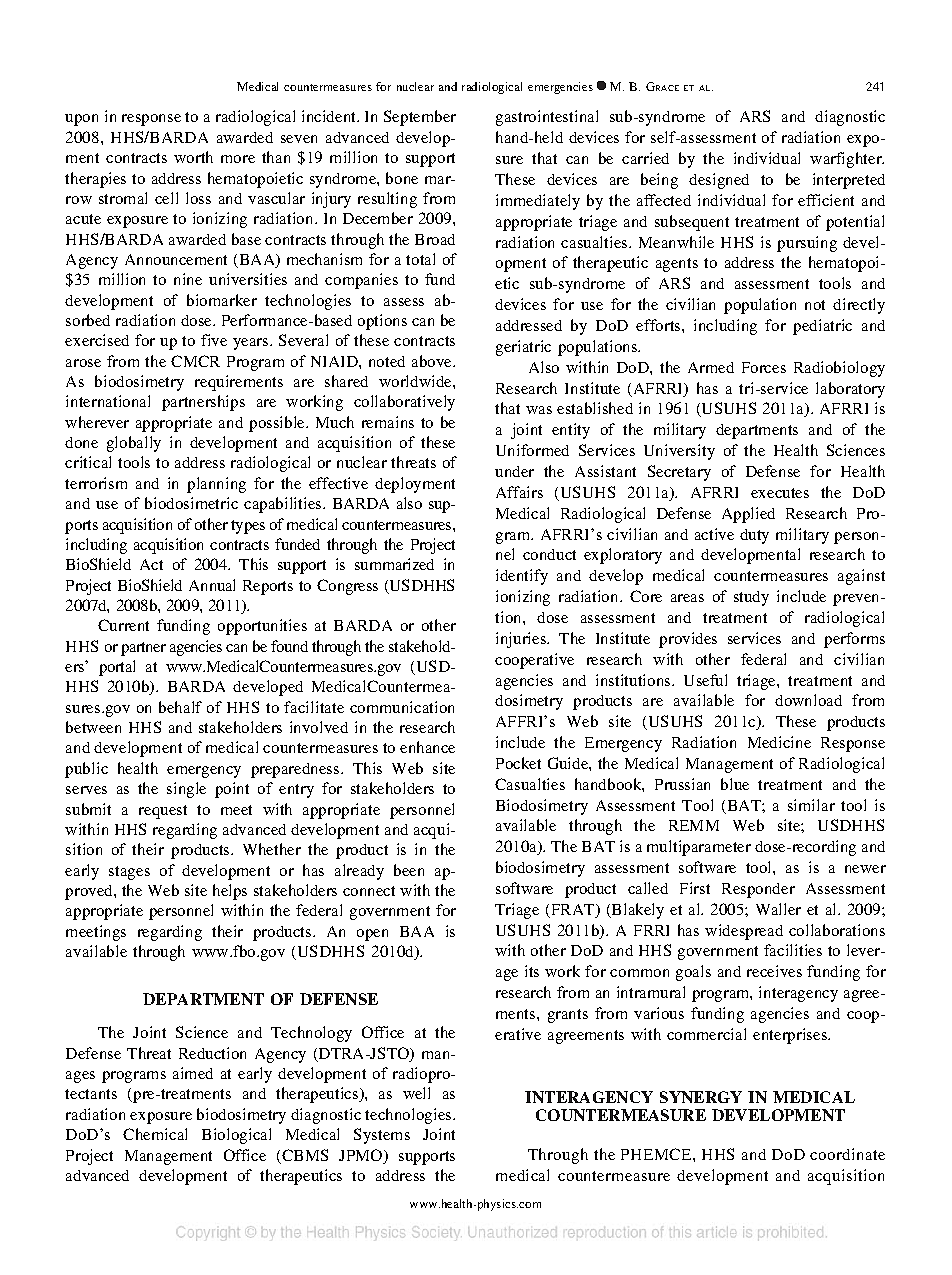  What do you see at coordinates (778, 909) in the document?
I see `Waller` at bounding box center [778, 909].
